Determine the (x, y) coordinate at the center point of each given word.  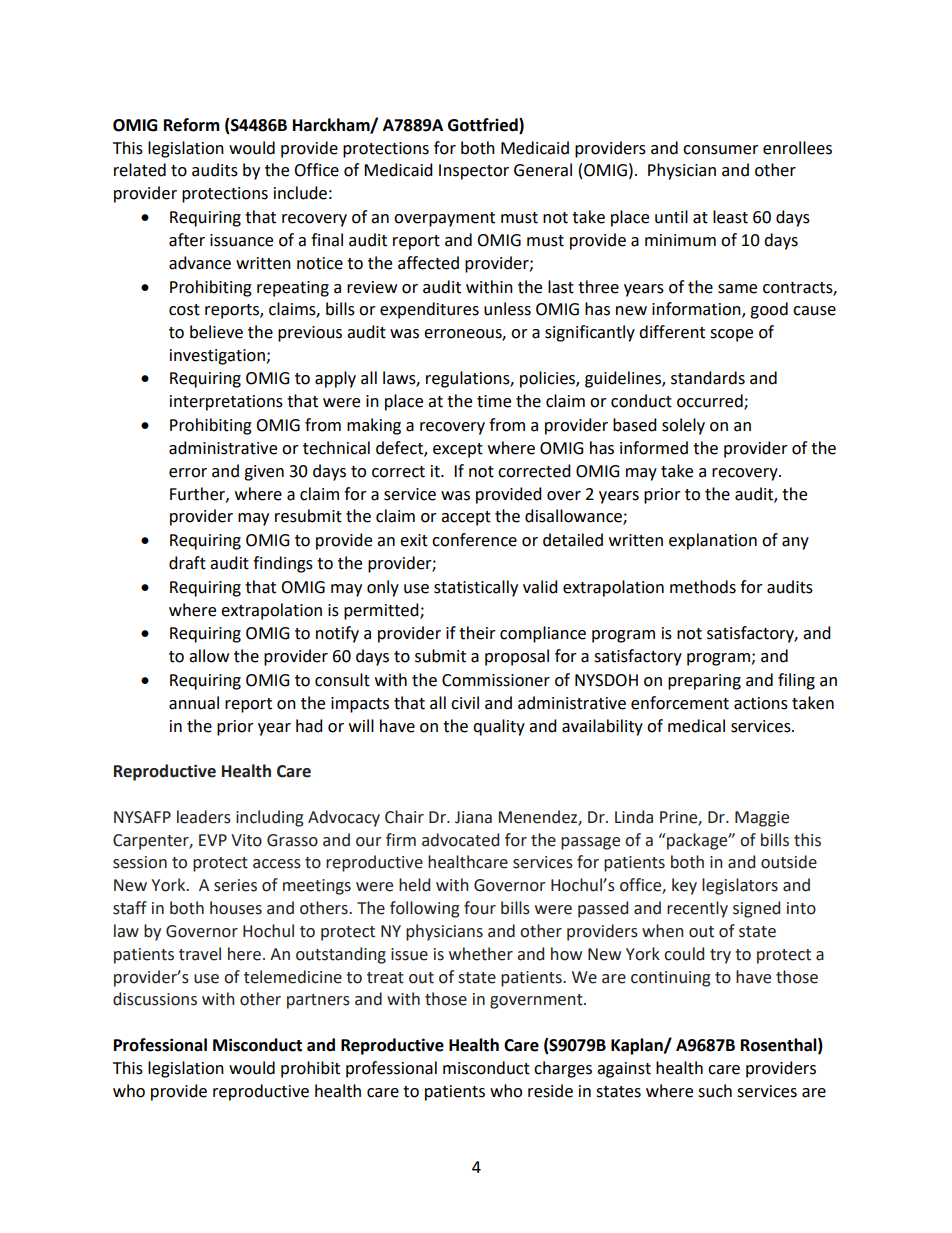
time (494, 401)
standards (708, 378)
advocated (460, 840)
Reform (192, 125)
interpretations (226, 403)
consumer (721, 150)
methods (703, 587)
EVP (213, 840)
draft (187, 563)
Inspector (474, 172)
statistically (476, 588)
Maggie (762, 819)
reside (550, 1091)
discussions (155, 999)
